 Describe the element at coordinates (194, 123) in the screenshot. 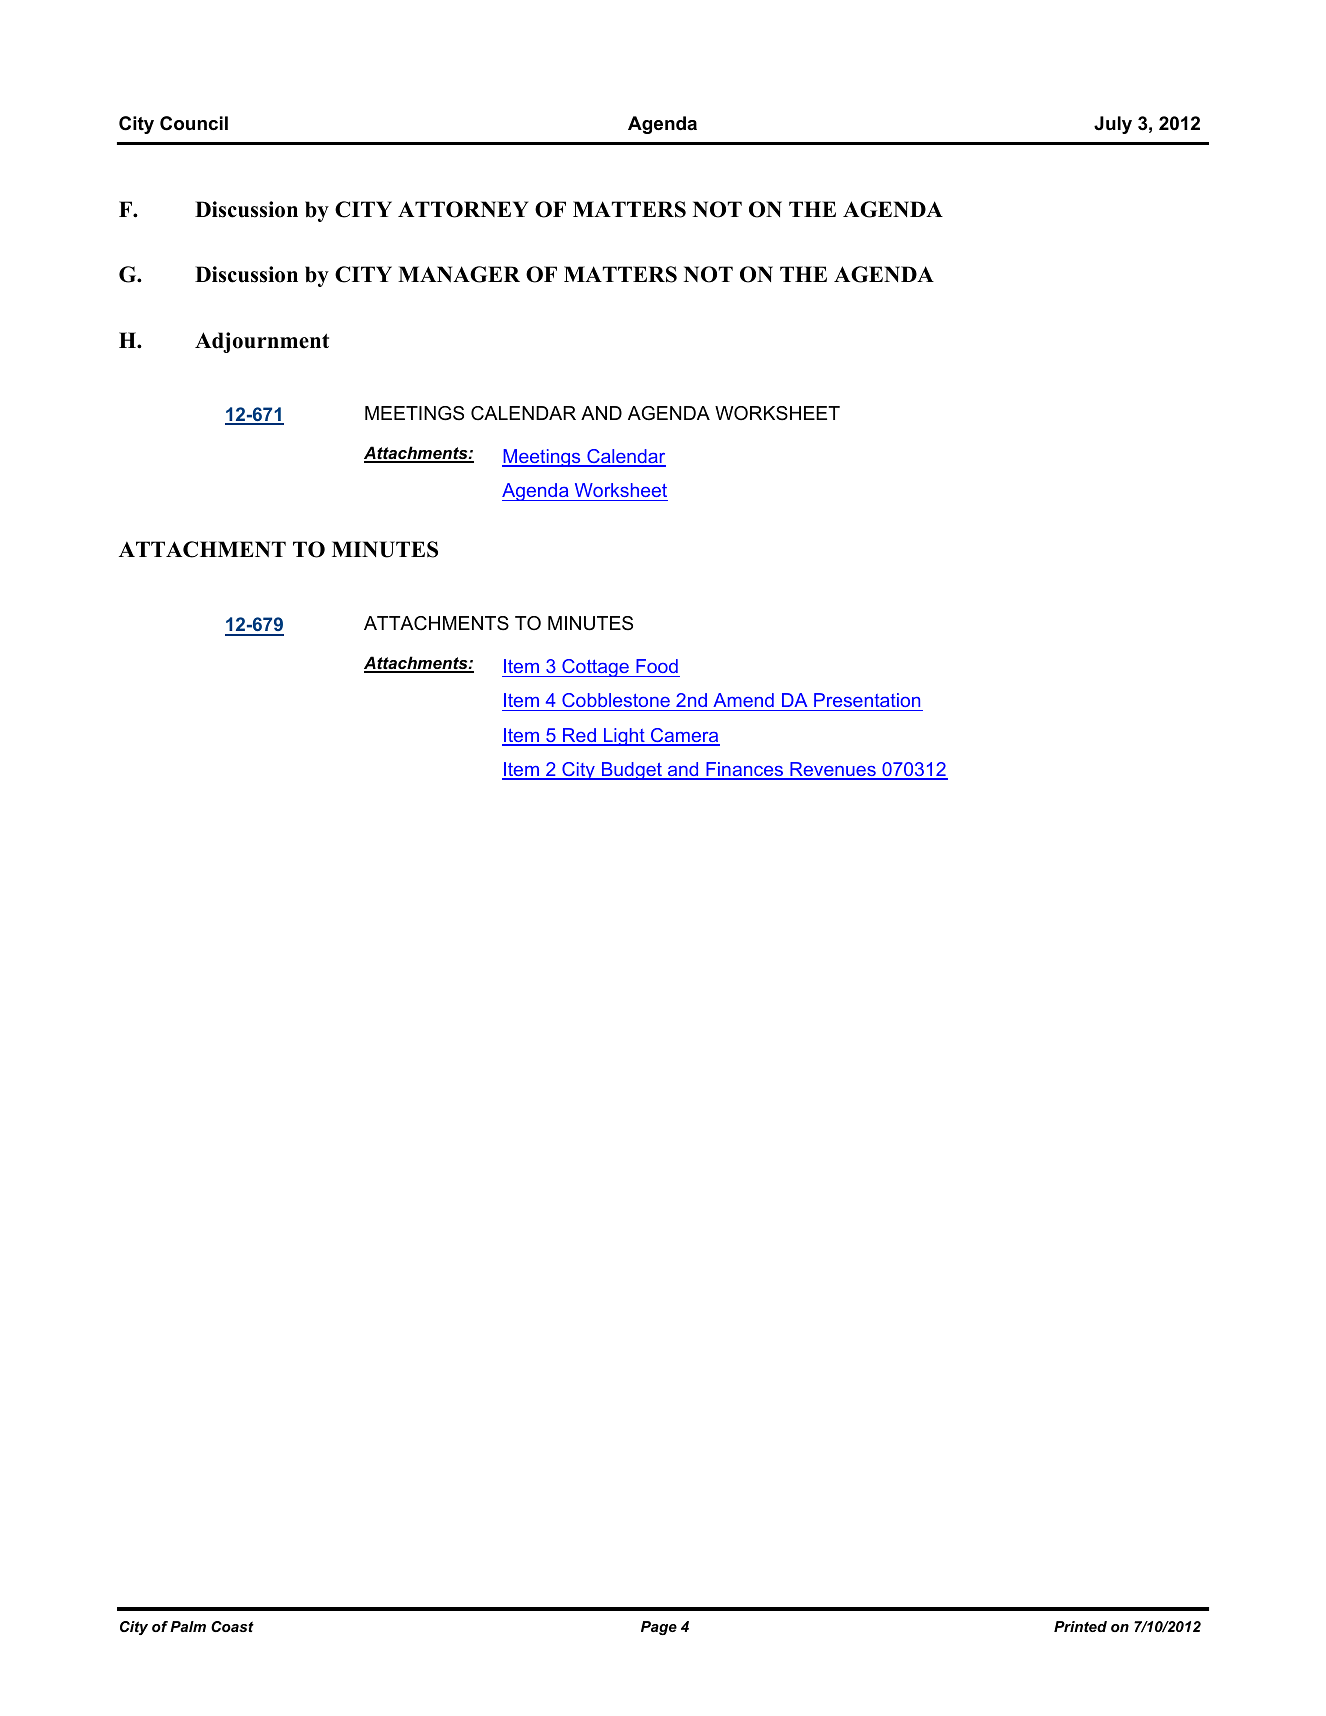

I see `Council` at that location.
